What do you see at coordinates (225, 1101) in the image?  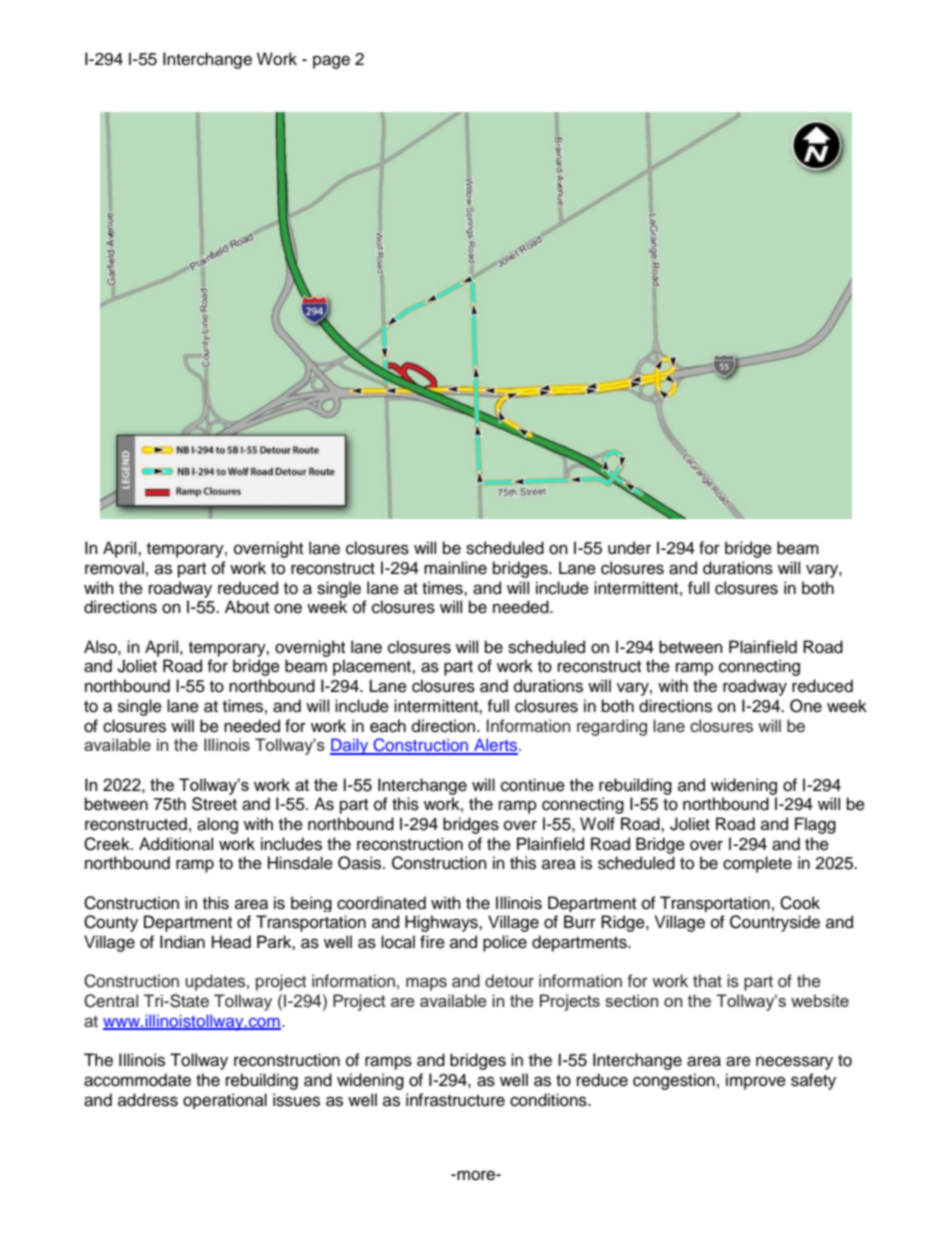 I see `operational` at bounding box center [225, 1101].
